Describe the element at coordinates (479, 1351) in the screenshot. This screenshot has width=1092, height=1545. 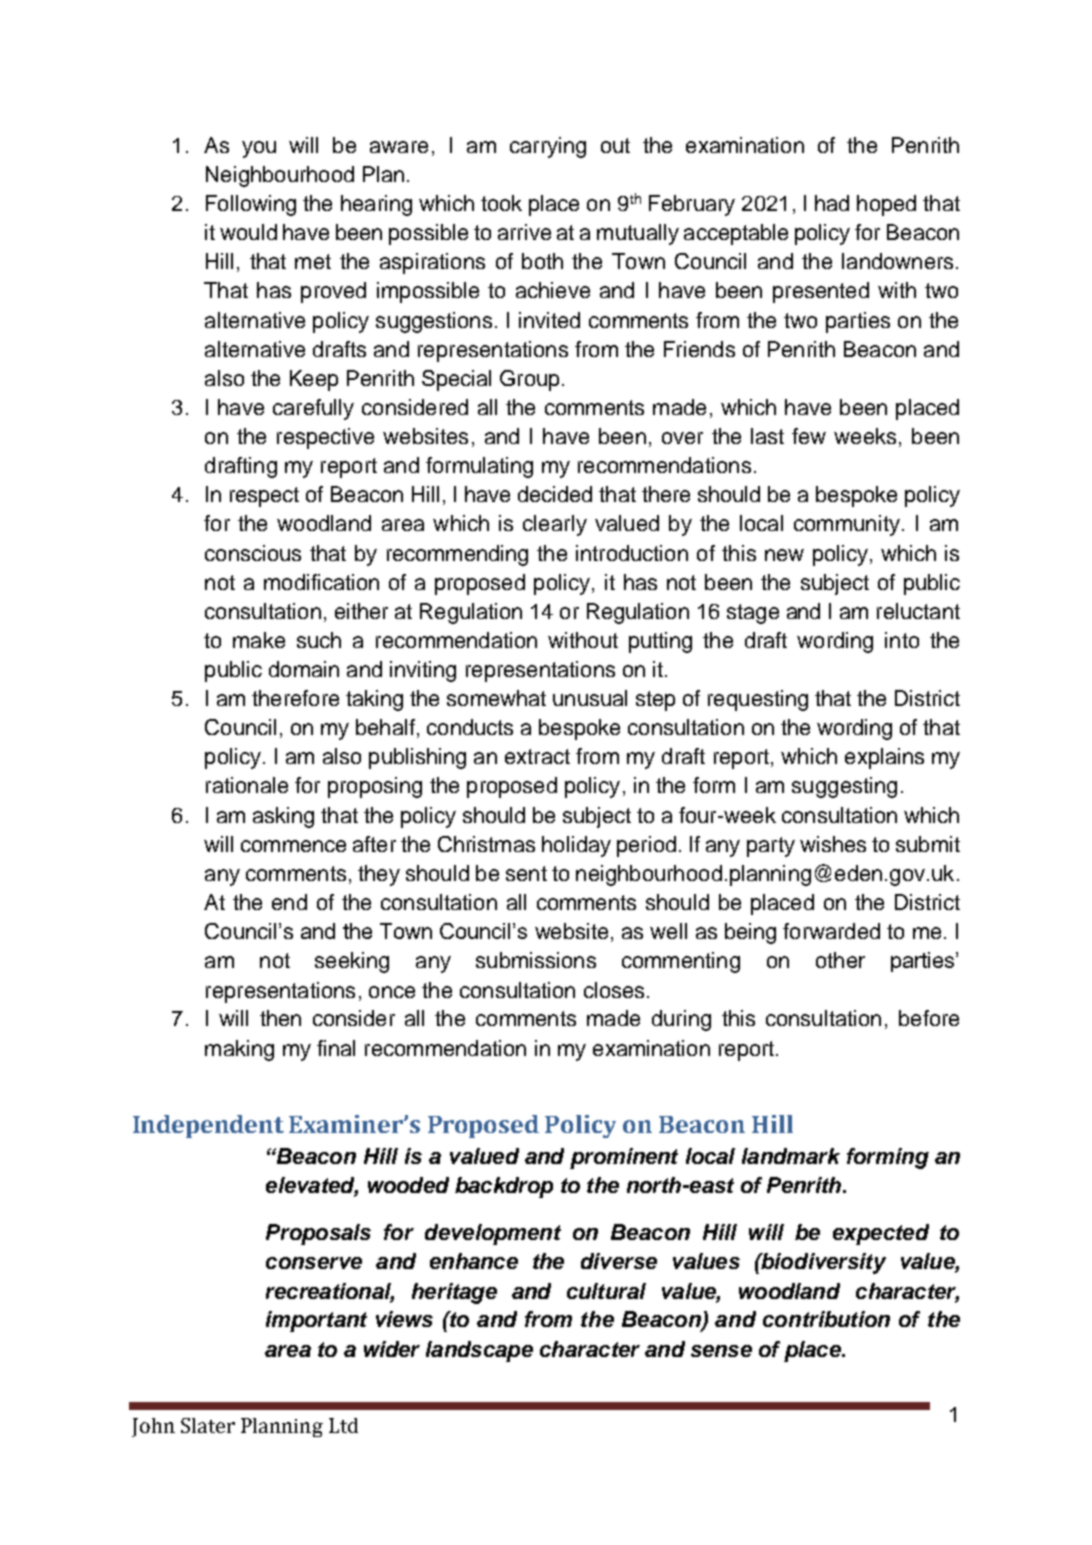
I see `landscape` at that location.
